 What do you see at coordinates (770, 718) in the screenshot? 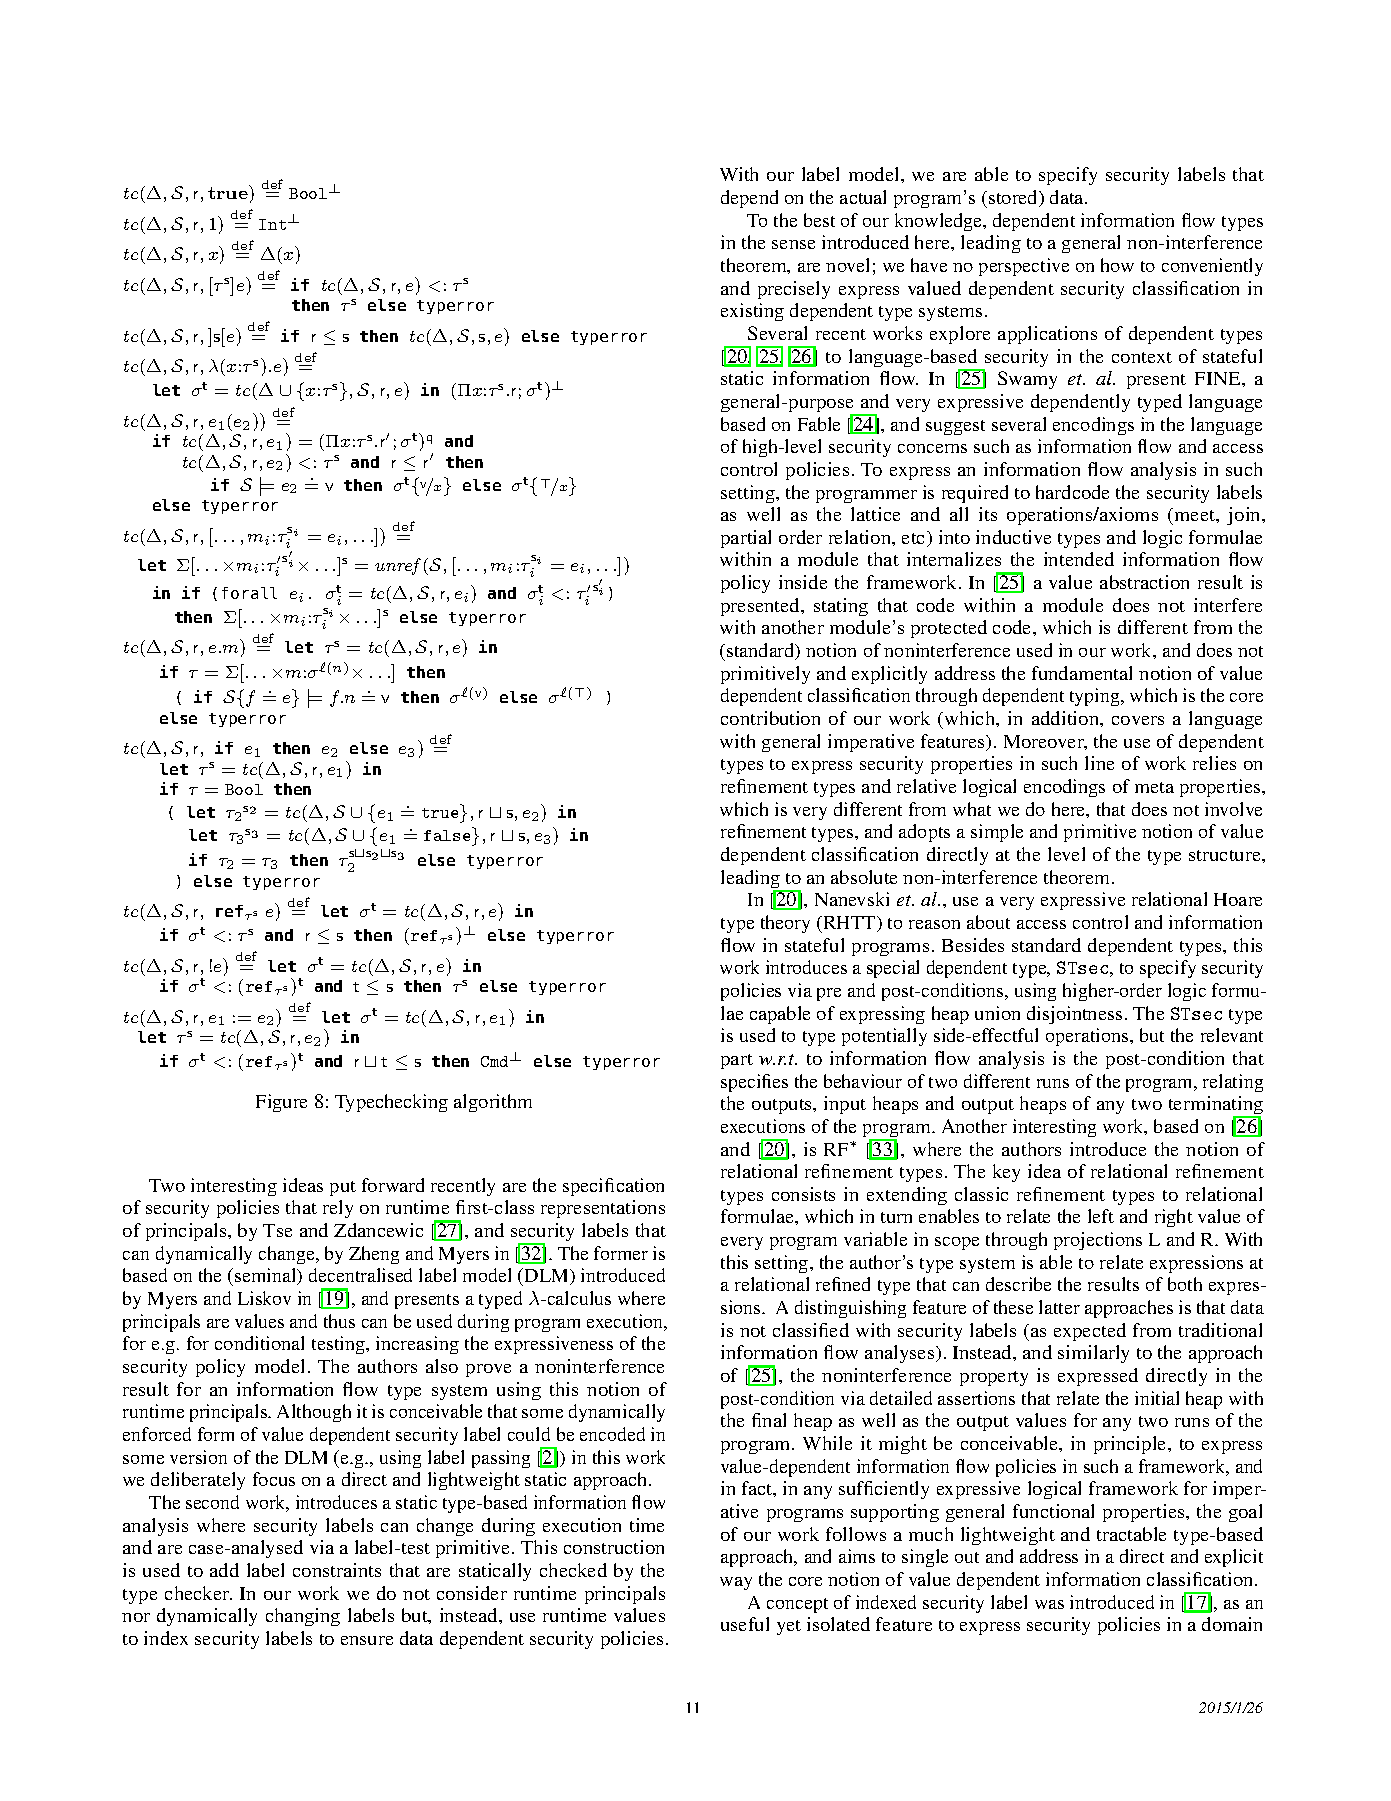
I see `contribution` at bounding box center [770, 718].
